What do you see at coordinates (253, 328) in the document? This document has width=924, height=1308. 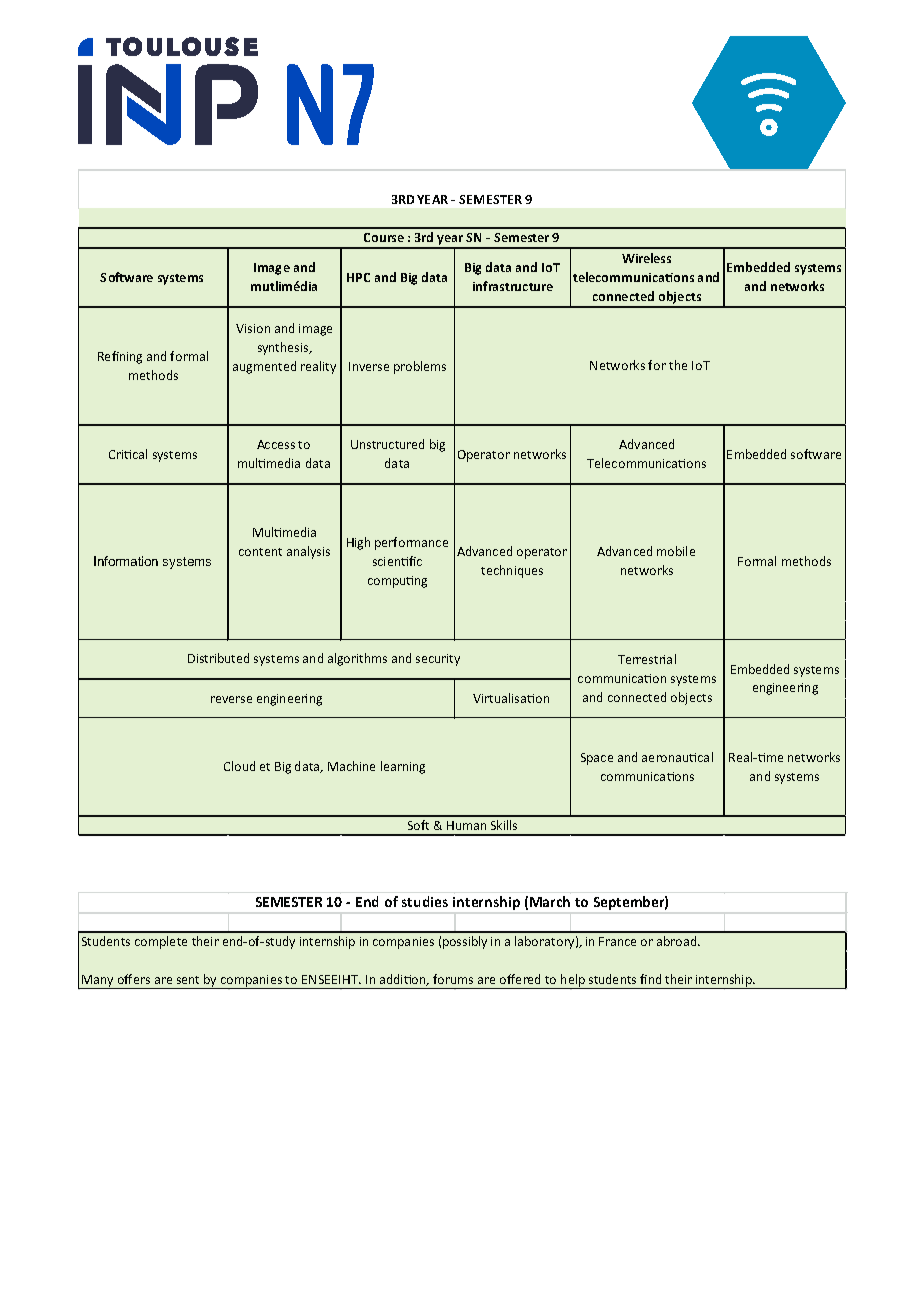 I see `Vision` at bounding box center [253, 328].
